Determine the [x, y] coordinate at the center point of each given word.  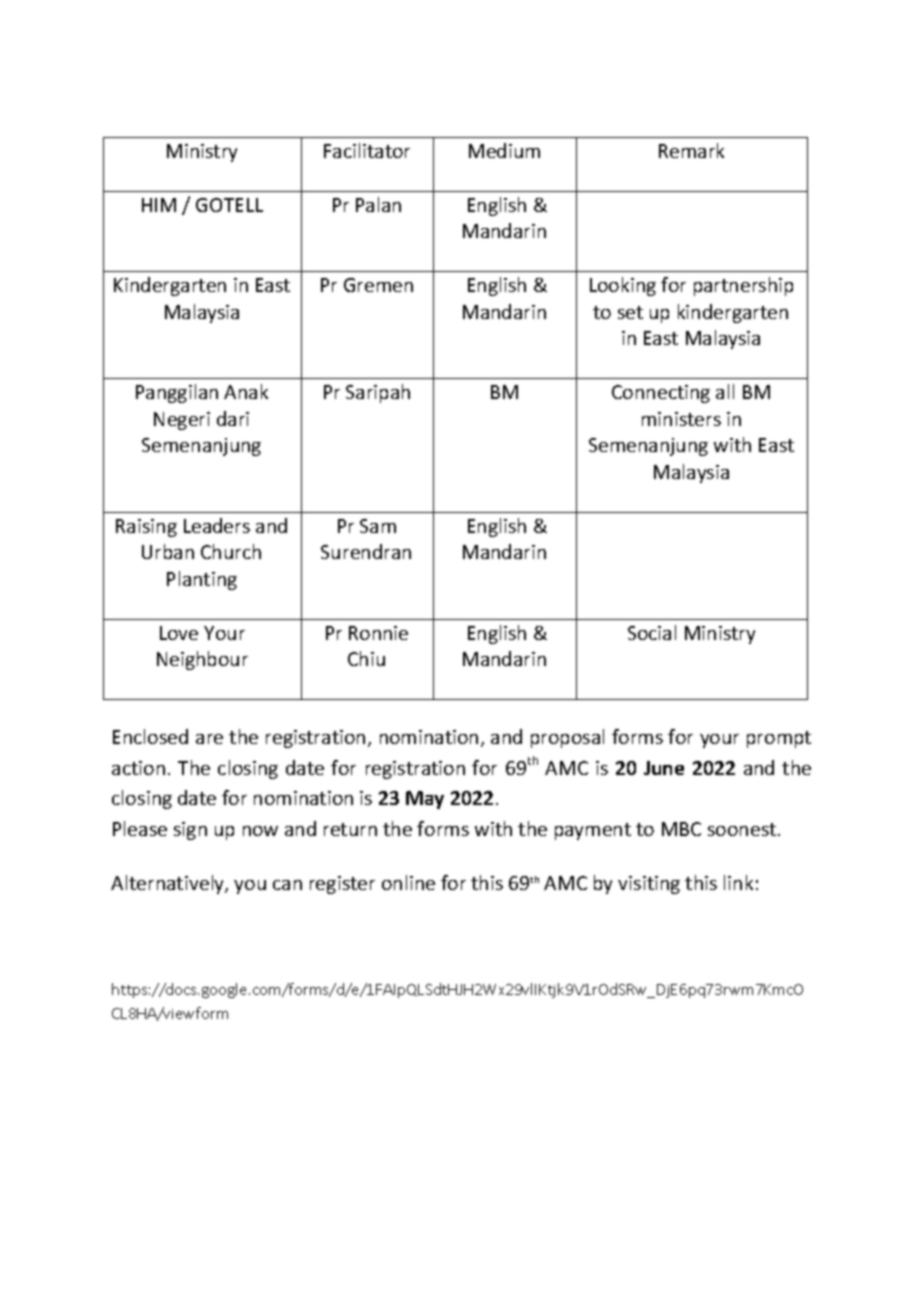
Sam [378, 526]
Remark [691, 150]
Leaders [217, 525]
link [738, 882]
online [408, 882]
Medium [504, 150]
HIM [159, 205]
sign [190, 831]
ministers [681, 419]
